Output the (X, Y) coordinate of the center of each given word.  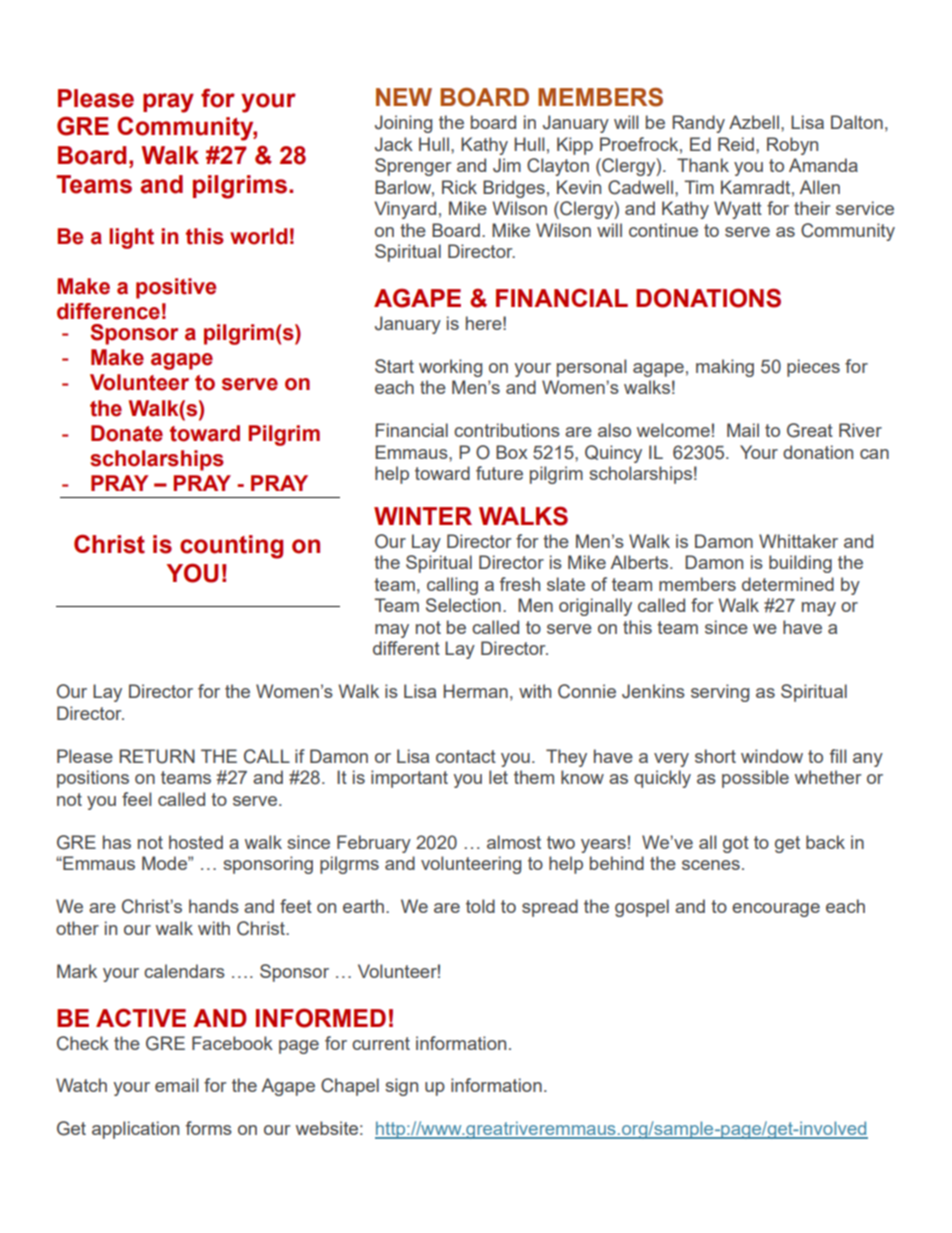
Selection (463, 605)
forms (209, 1128)
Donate (127, 433)
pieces (813, 368)
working (450, 368)
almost (514, 842)
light (131, 238)
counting (231, 547)
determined (788, 584)
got (736, 844)
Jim (507, 165)
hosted (196, 842)
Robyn (792, 146)
